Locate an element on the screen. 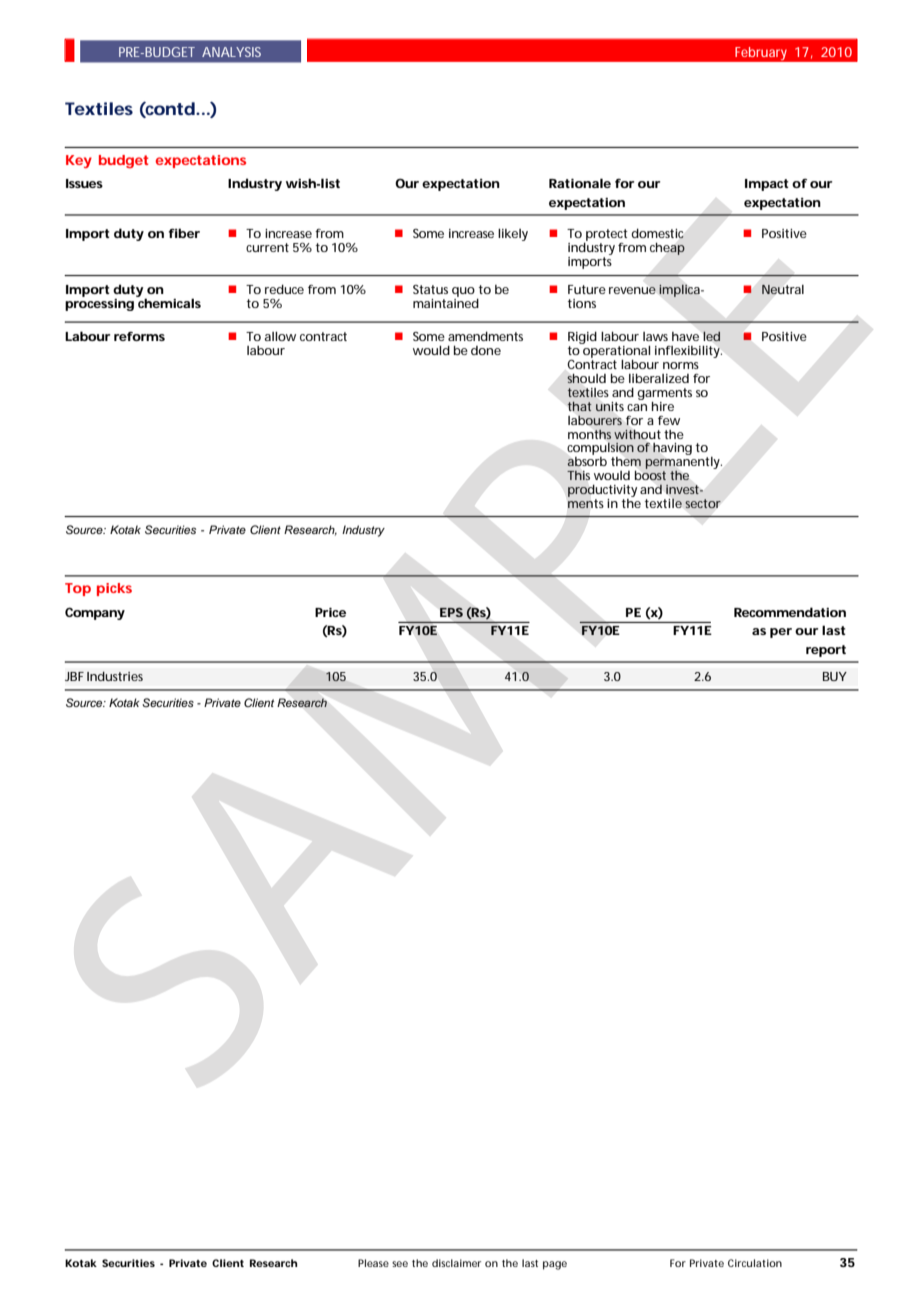  Industries is located at coordinates (115, 676).
